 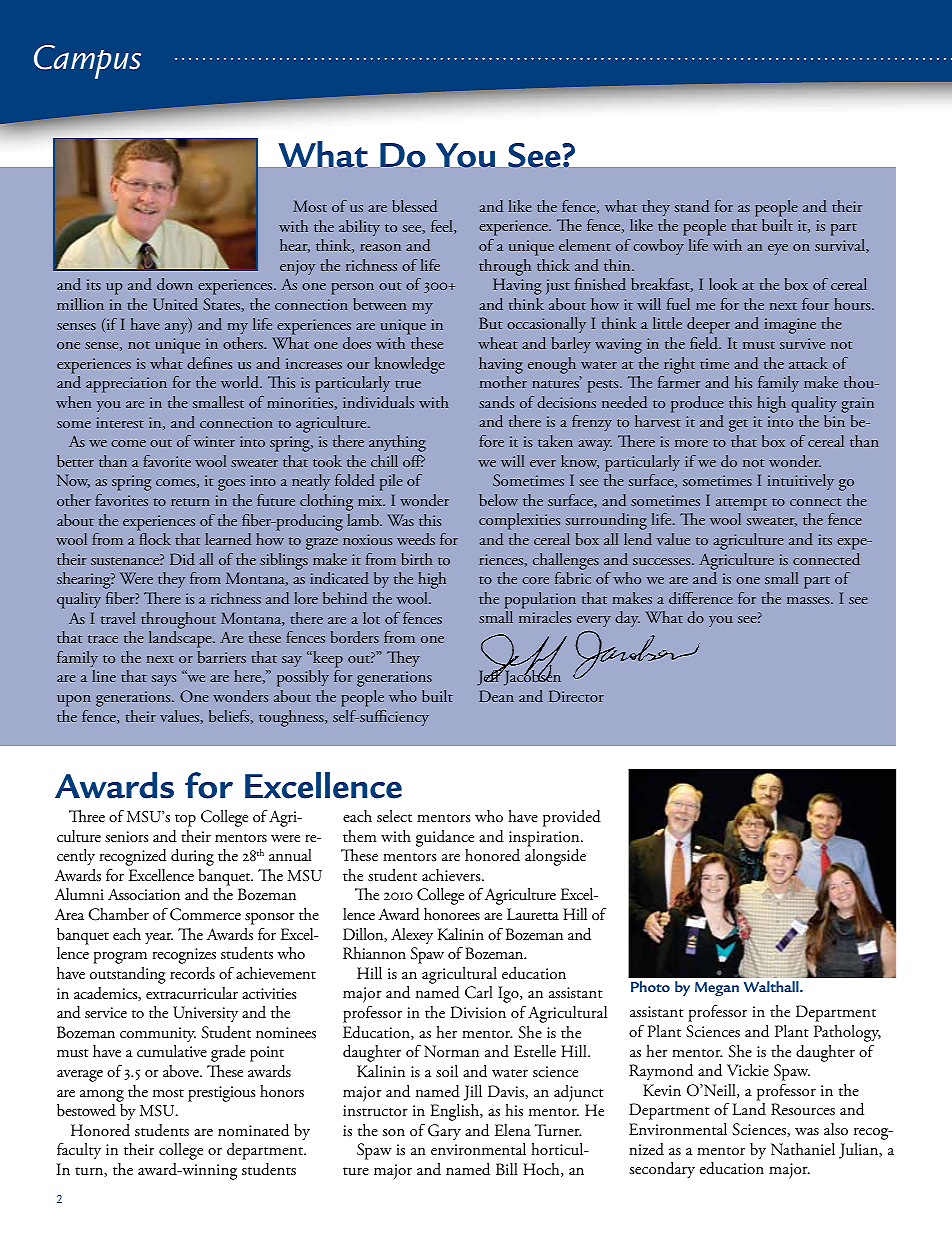 What do you see at coordinates (159, 938) in the document?
I see `year` at bounding box center [159, 938].
